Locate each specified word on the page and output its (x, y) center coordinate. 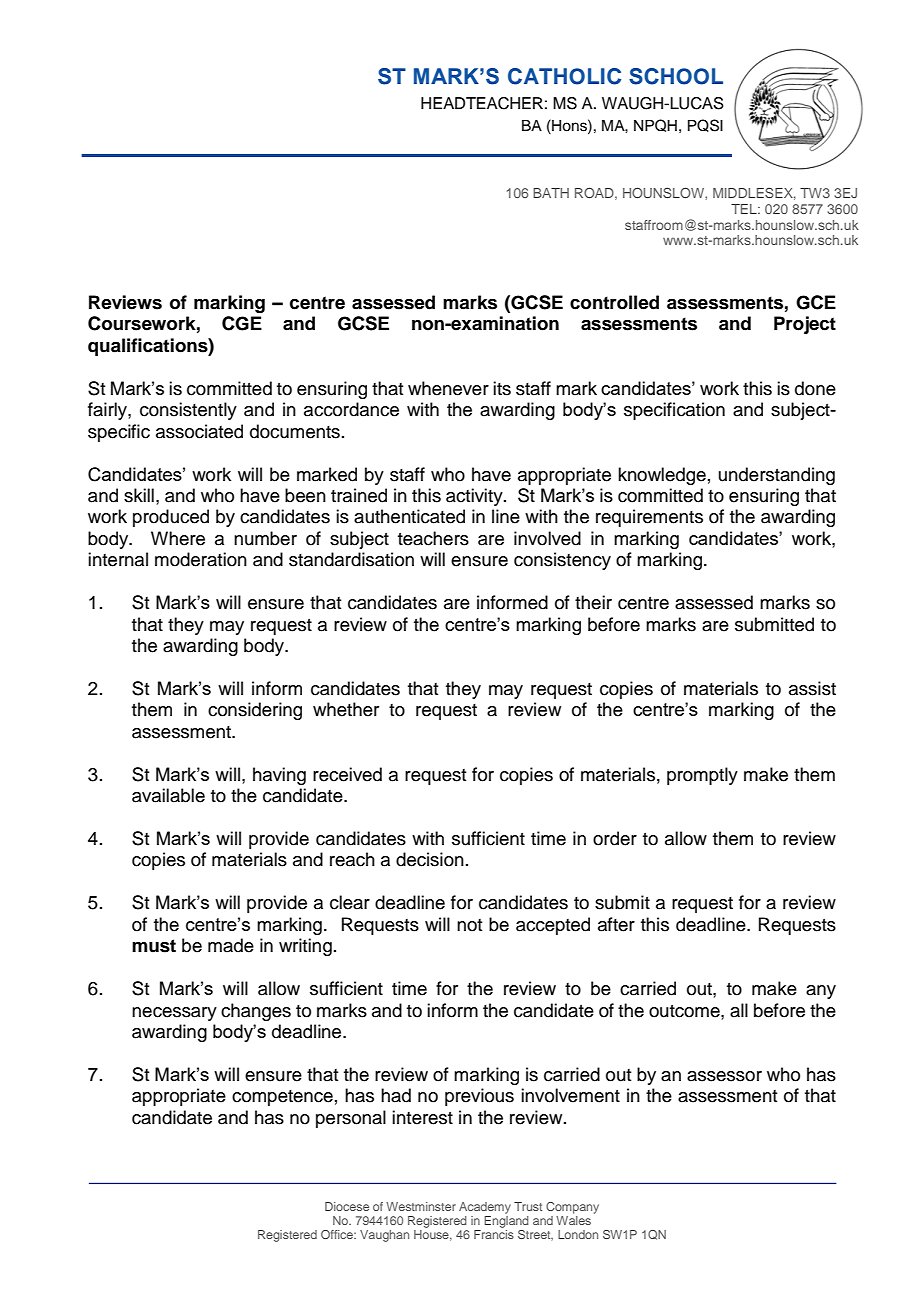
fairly (108, 411)
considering (255, 711)
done (815, 388)
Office (338, 1234)
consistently (188, 411)
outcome (685, 1011)
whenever (448, 388)
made (231, 945)
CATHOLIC (564, 76)
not (469, 925)
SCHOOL (676, 76)
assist (812, 688)
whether (346, 709)
